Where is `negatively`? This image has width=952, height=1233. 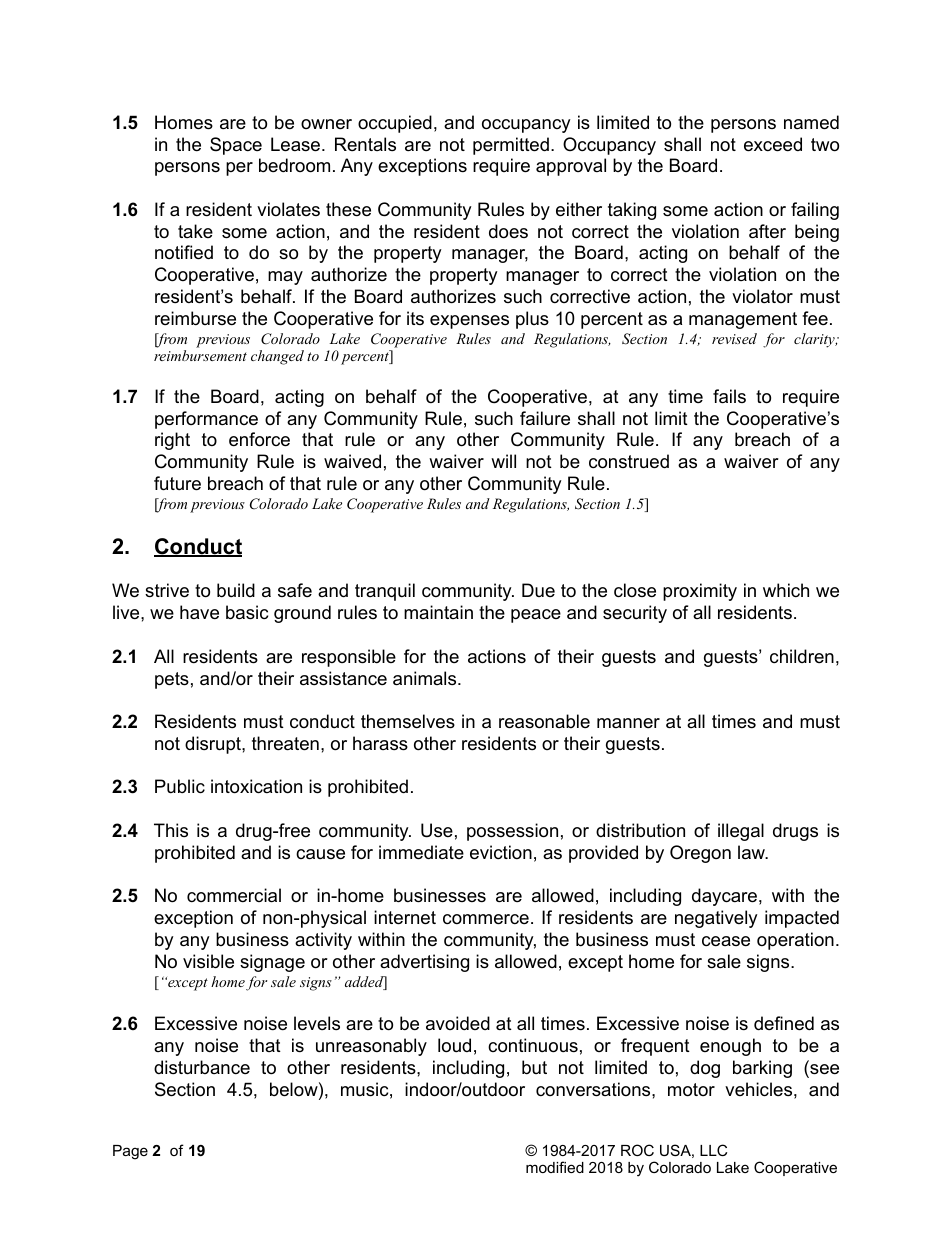
negatively is located at coordinates (716, 919).
